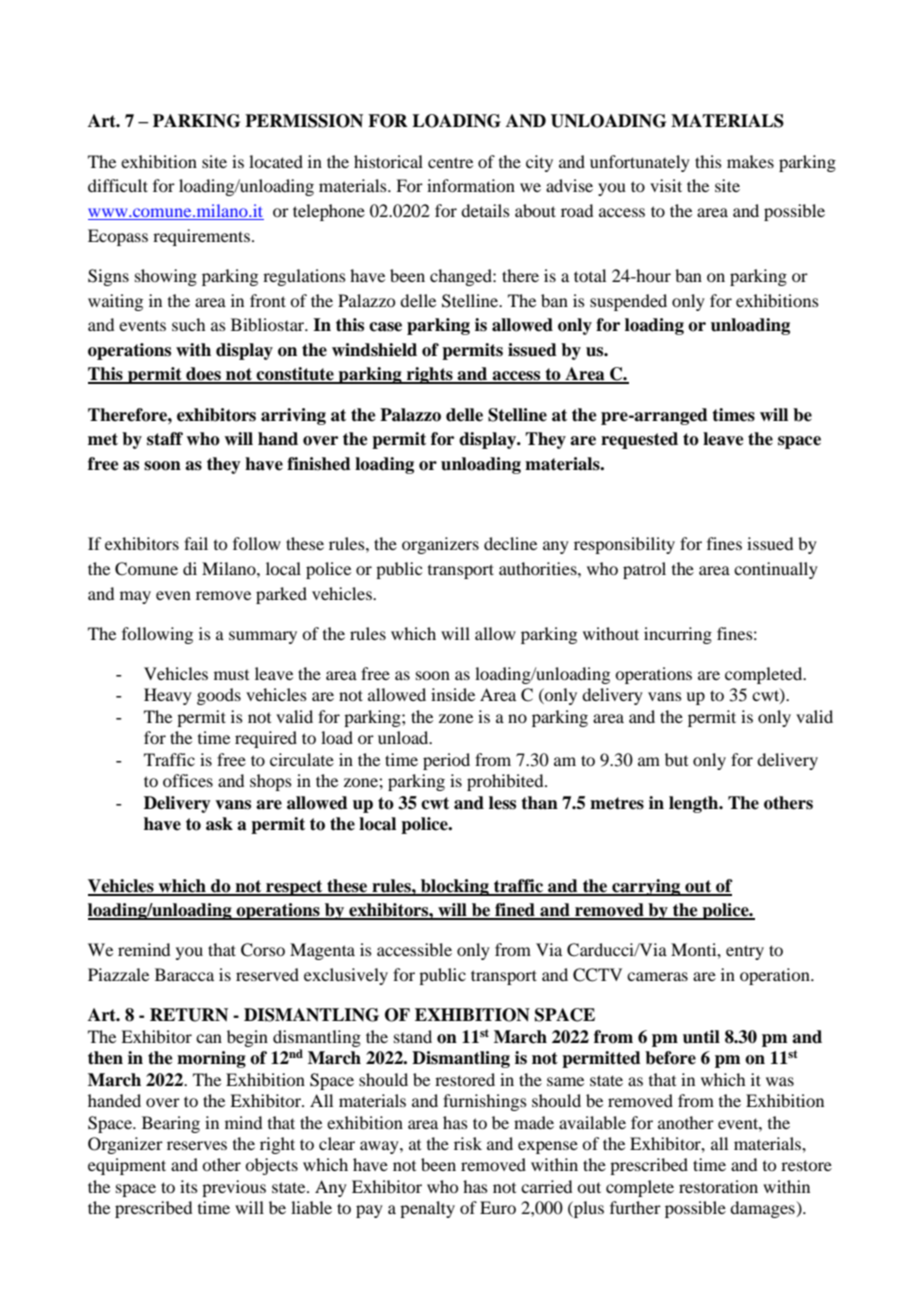  I want to click on difficult, so click(118, 185).
